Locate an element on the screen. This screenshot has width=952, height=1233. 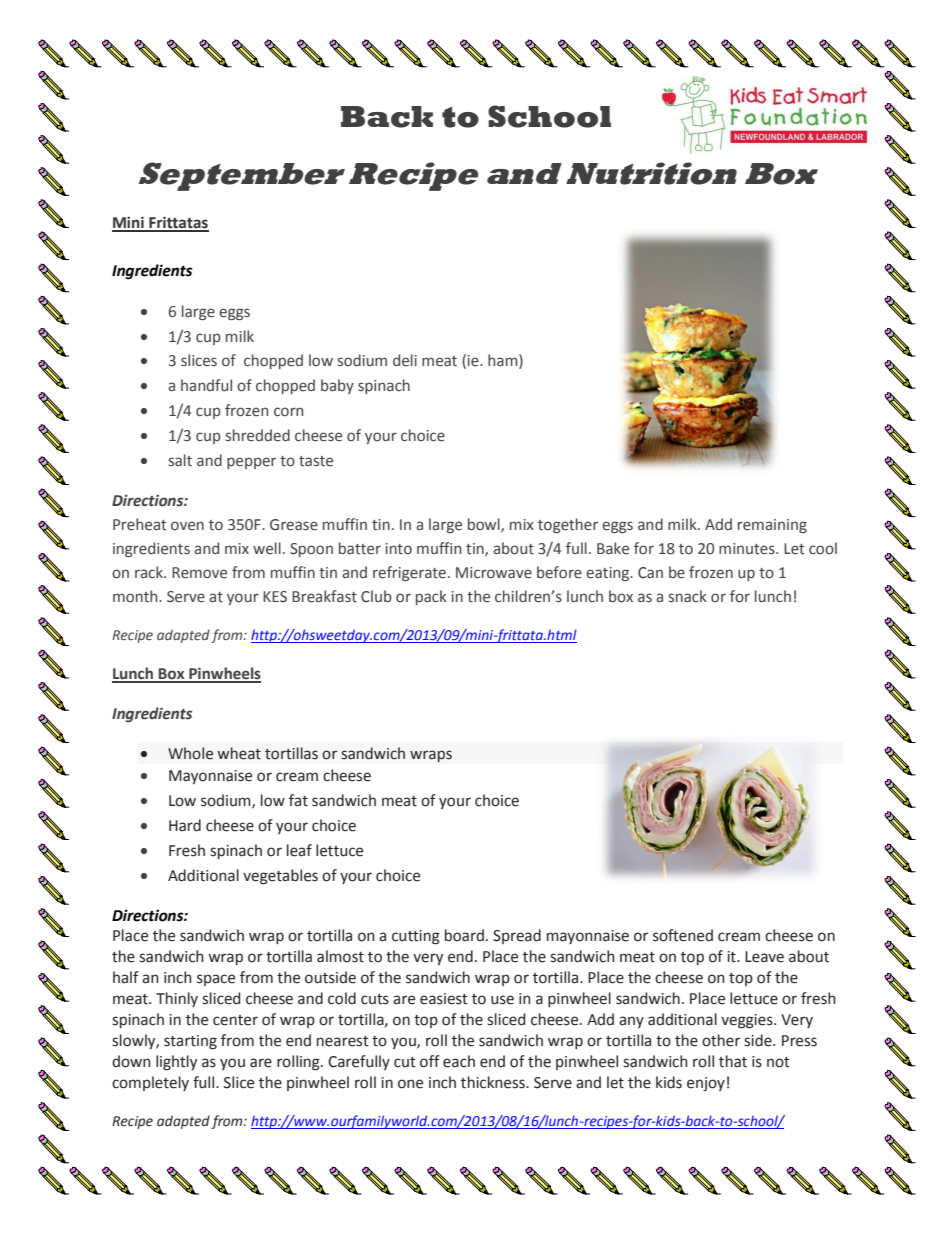
KES is located at coordinates (275, 597).
